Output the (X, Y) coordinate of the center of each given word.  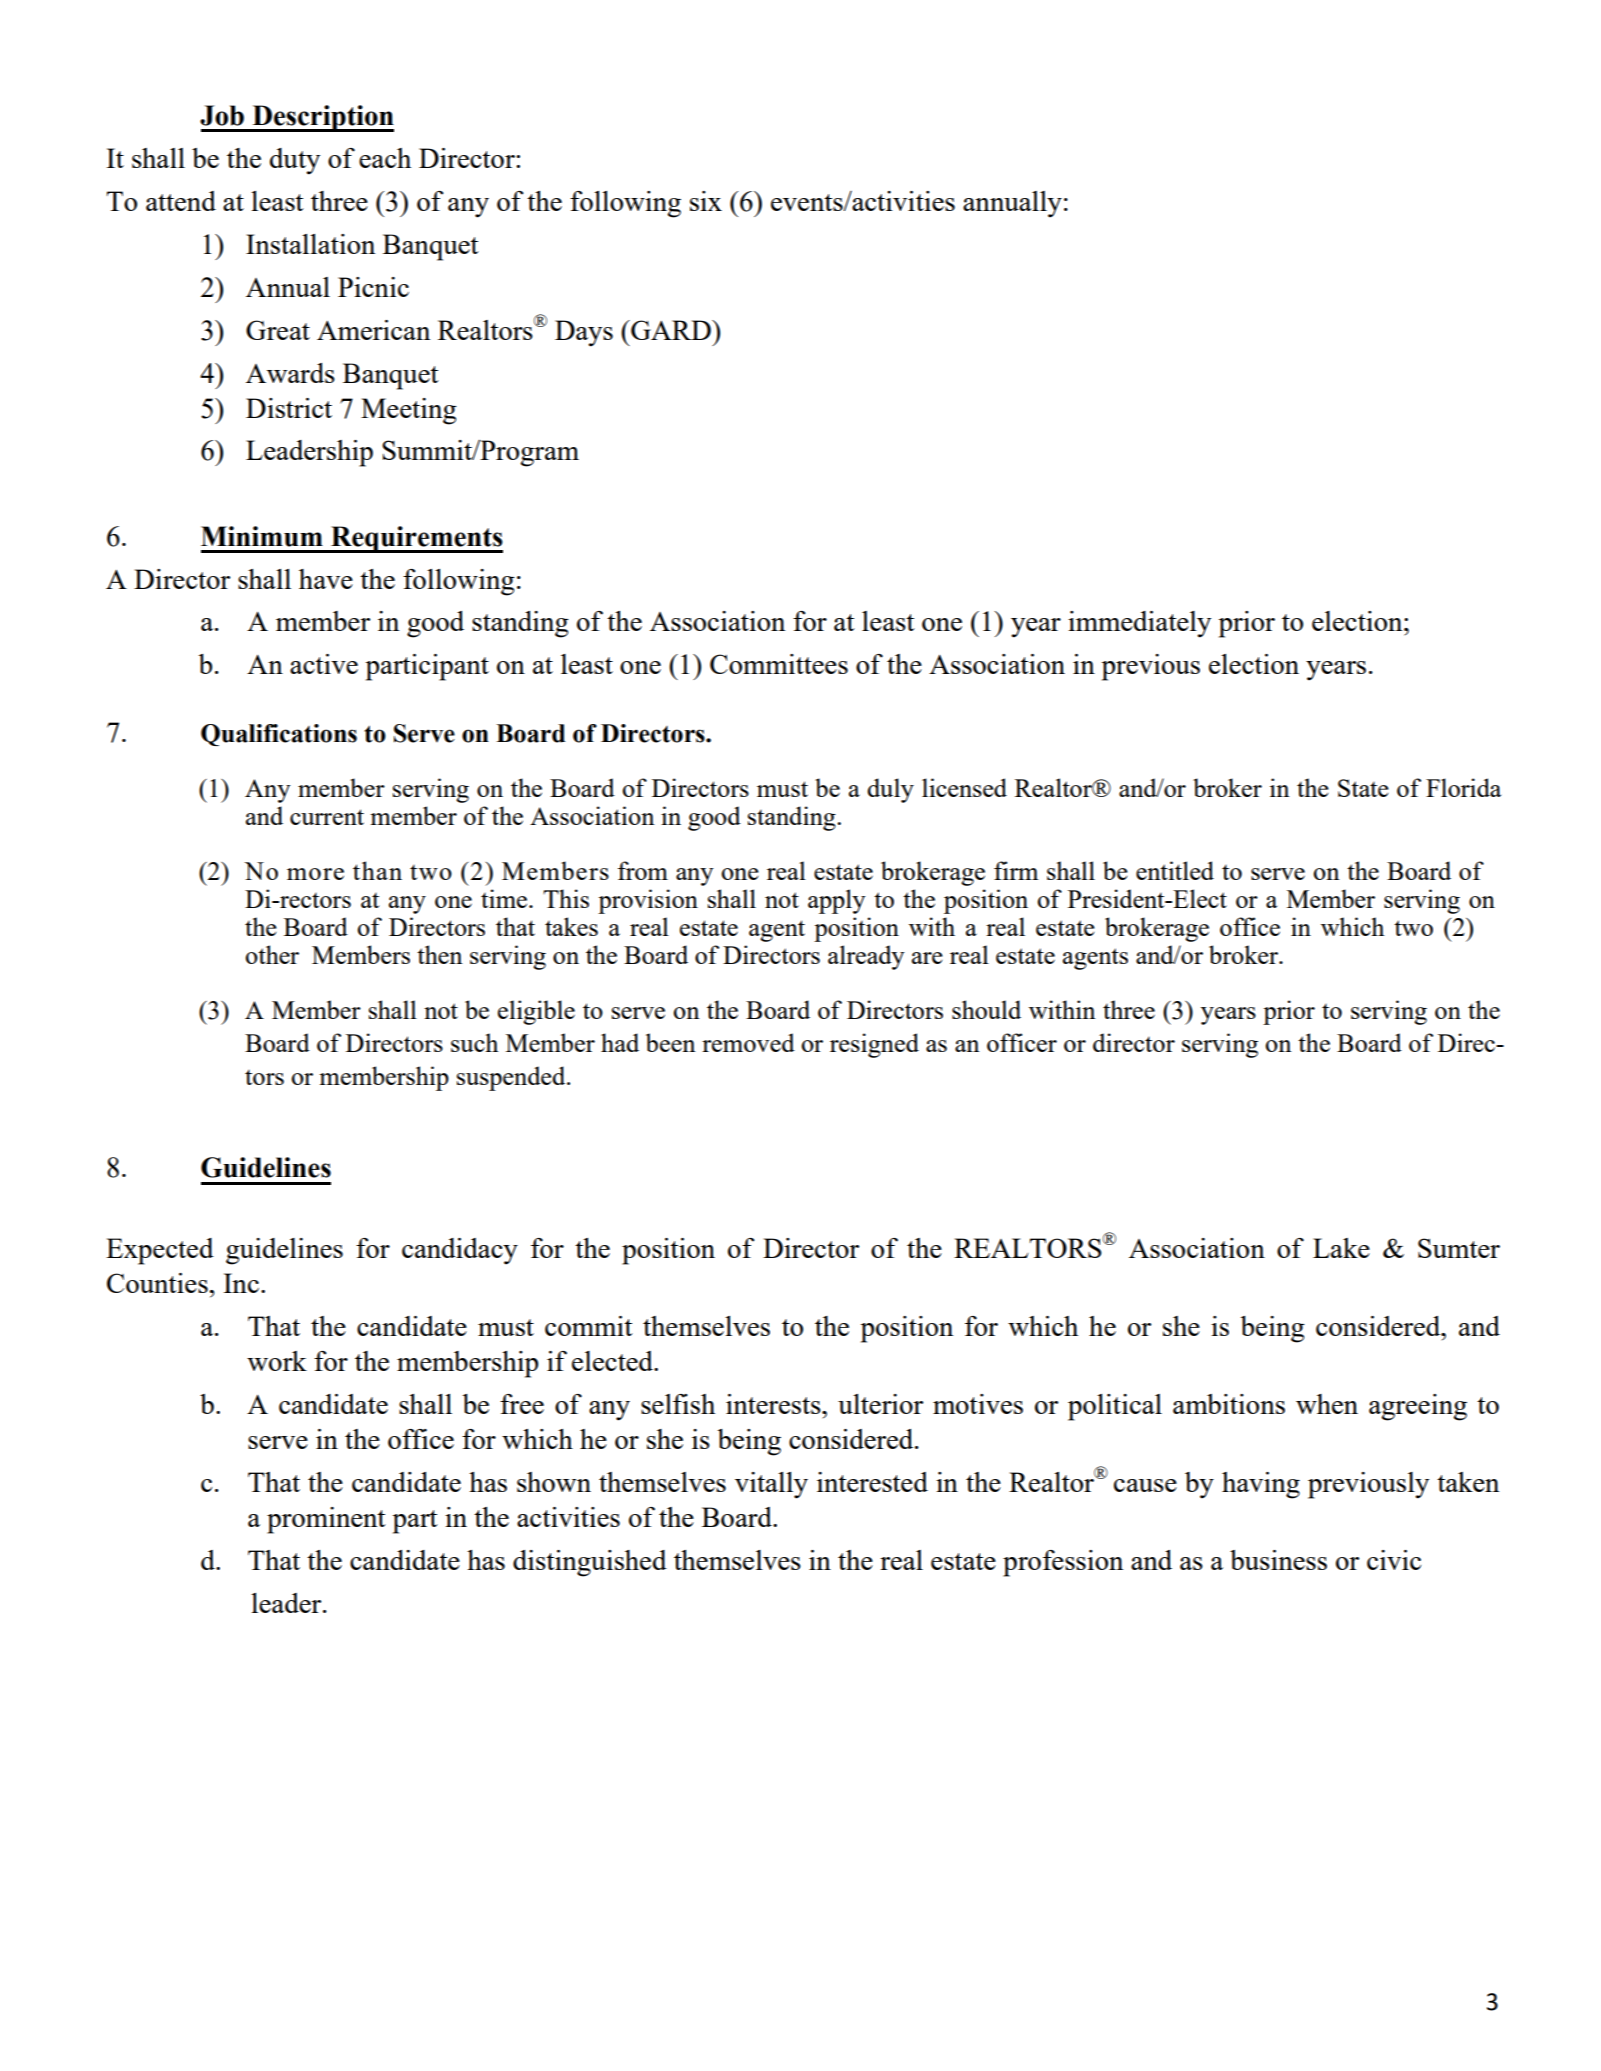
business (1278, 1560)
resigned (874, 1045)
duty (295, 161)
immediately (1139, 624)
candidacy (460, 1251)
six (706, 201)
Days (584, 333)
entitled (1175, 870)
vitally (771, 1485)
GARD (671, 330)
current (327, 817)
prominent (326, 1520)
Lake (1341, 1248)
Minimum (262, 536)
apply (837, 901)
